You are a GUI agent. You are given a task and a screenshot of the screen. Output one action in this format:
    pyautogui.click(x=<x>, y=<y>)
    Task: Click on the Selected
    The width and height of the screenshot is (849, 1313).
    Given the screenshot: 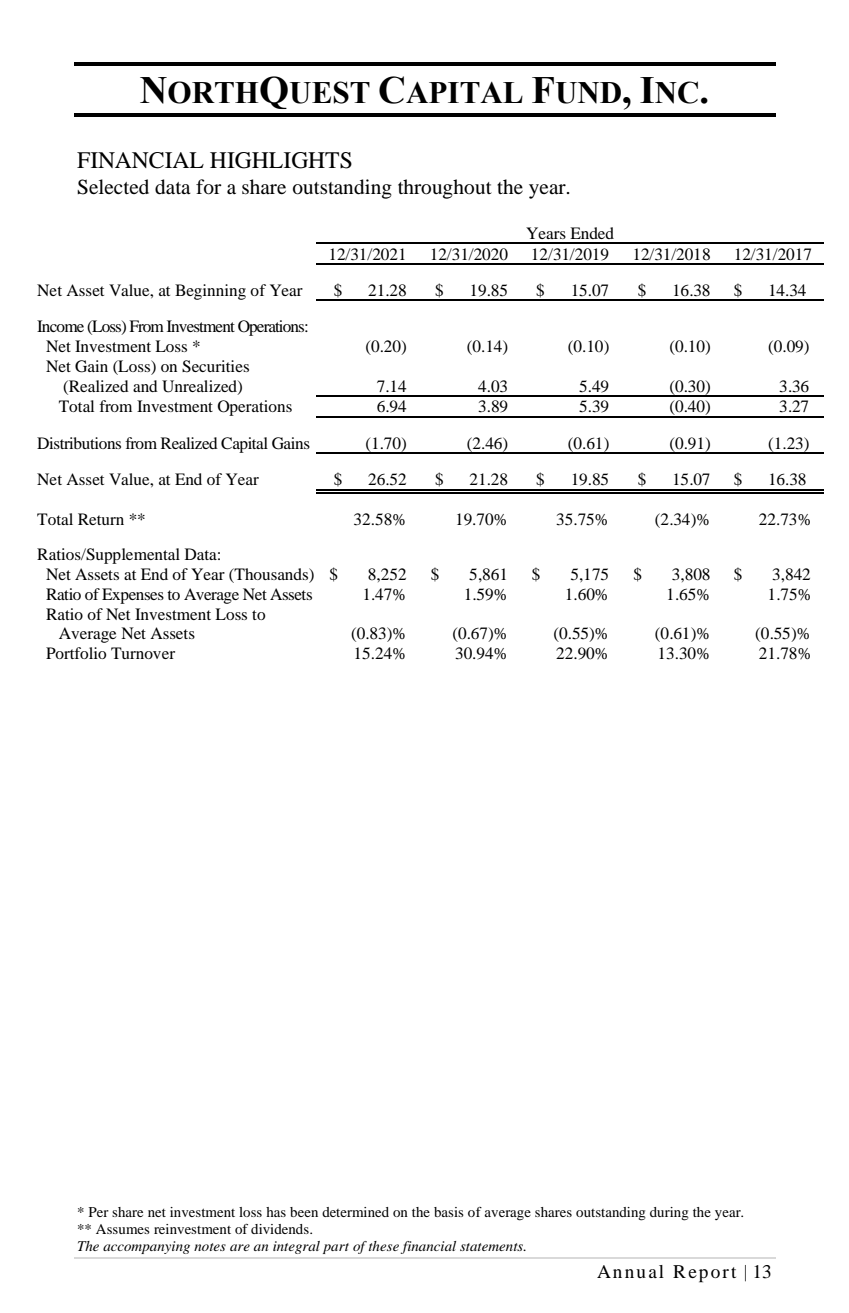 What is the action you would take?
    pyautogui.click(x=113, y=187)
